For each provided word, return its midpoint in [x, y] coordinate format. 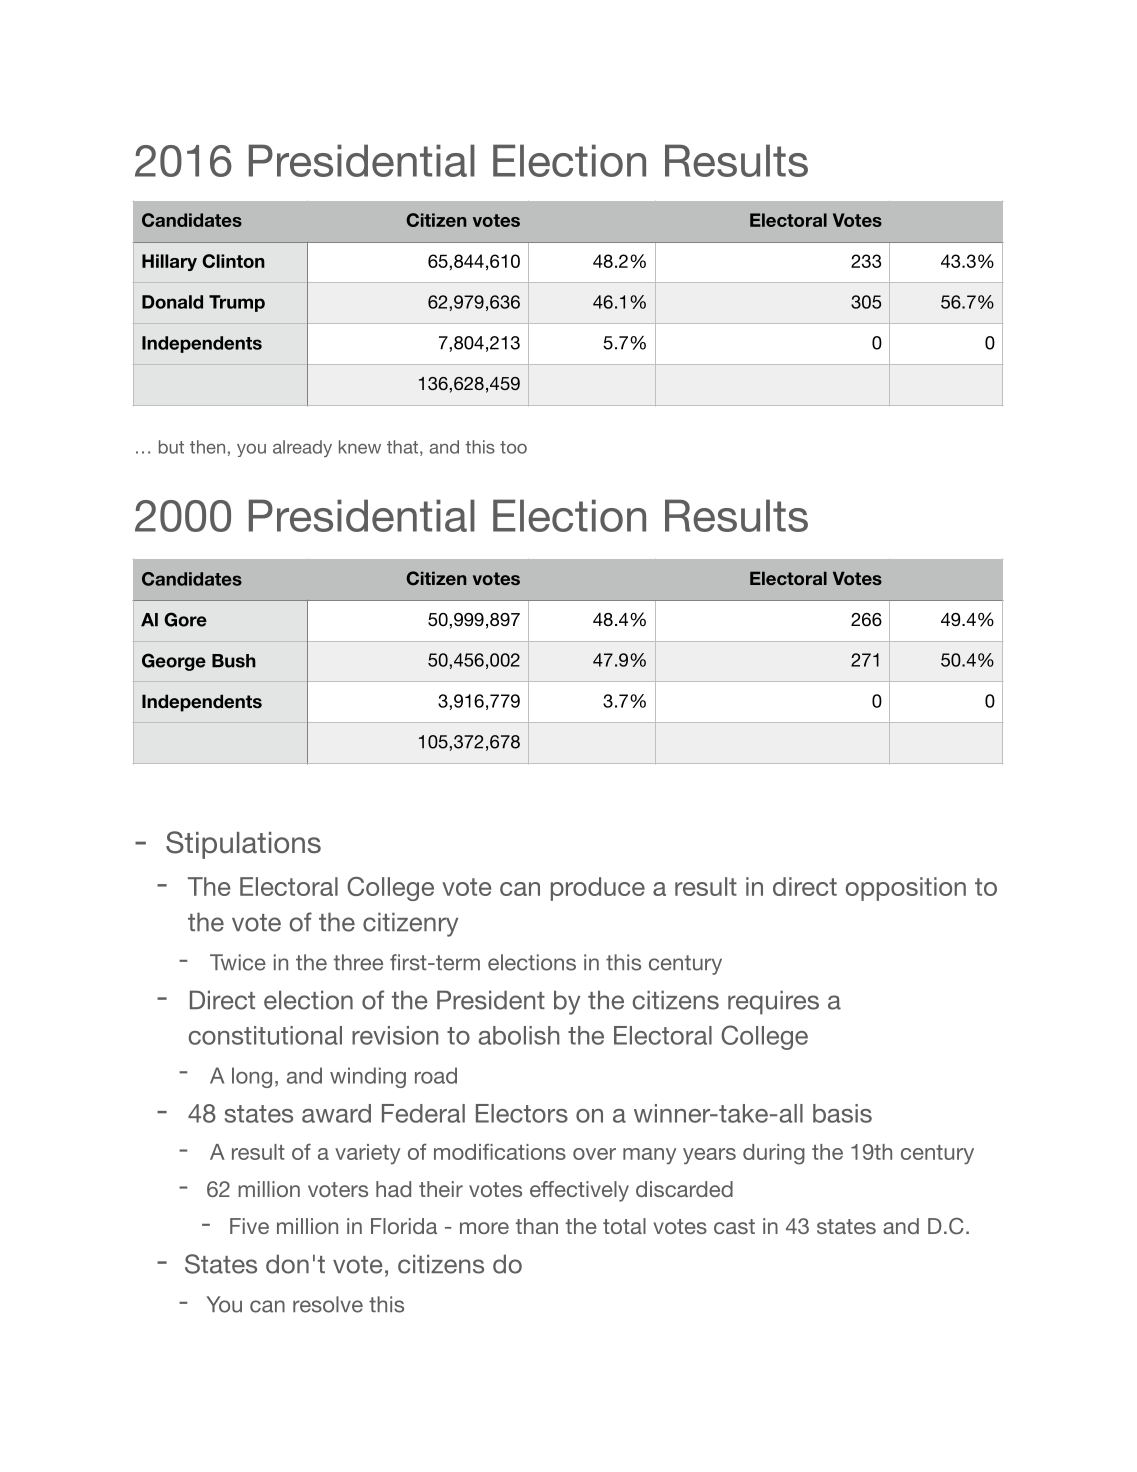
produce [598, 889]
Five [249, 1226]
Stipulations [243, 845]
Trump [237, 303]
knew [360, 447]
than [537, 1226]
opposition [906, 889]
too [513, 447]
